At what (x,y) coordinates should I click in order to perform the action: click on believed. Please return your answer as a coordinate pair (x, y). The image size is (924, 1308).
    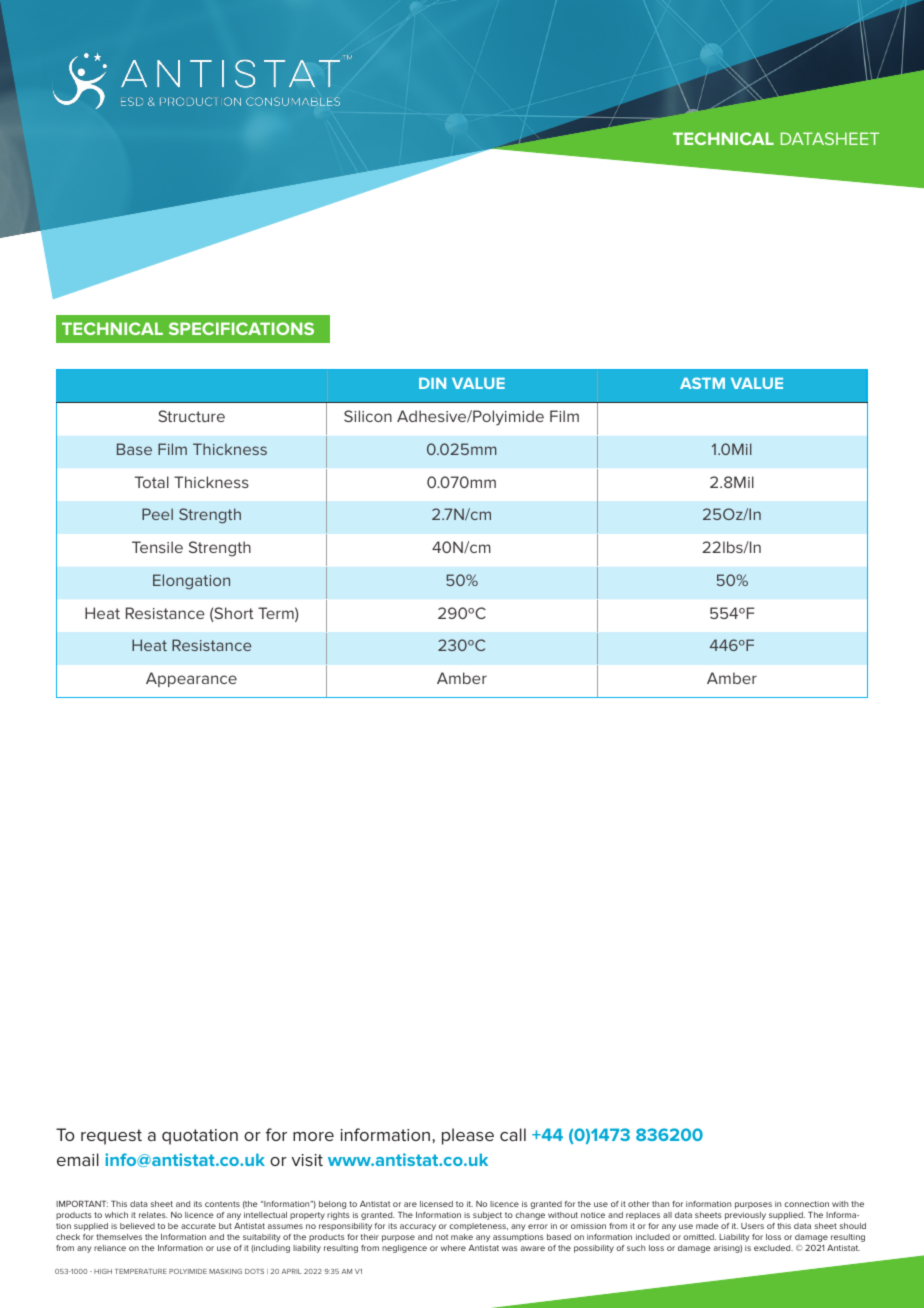
    Looking at the image, I should click on (137, 1226).
